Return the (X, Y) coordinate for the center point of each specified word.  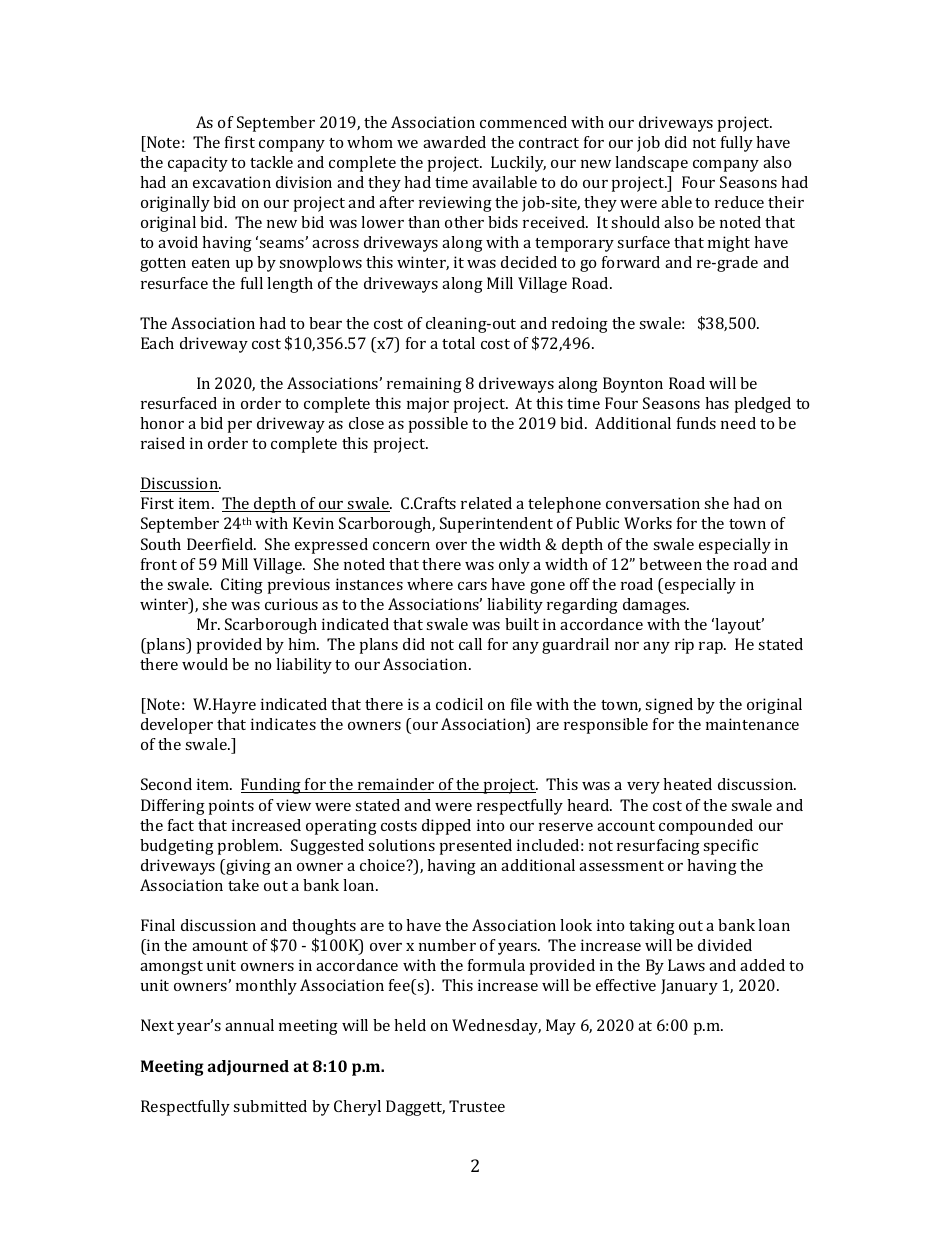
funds (696, 423)
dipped (446, 827)
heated (687, 784)
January (689, 987)
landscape (651, 164)
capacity (198, 164)
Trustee (477, 1106)
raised (163, 443)
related (486, 503)
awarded (454, 142)
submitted (270, 1106)
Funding (272, 786)
